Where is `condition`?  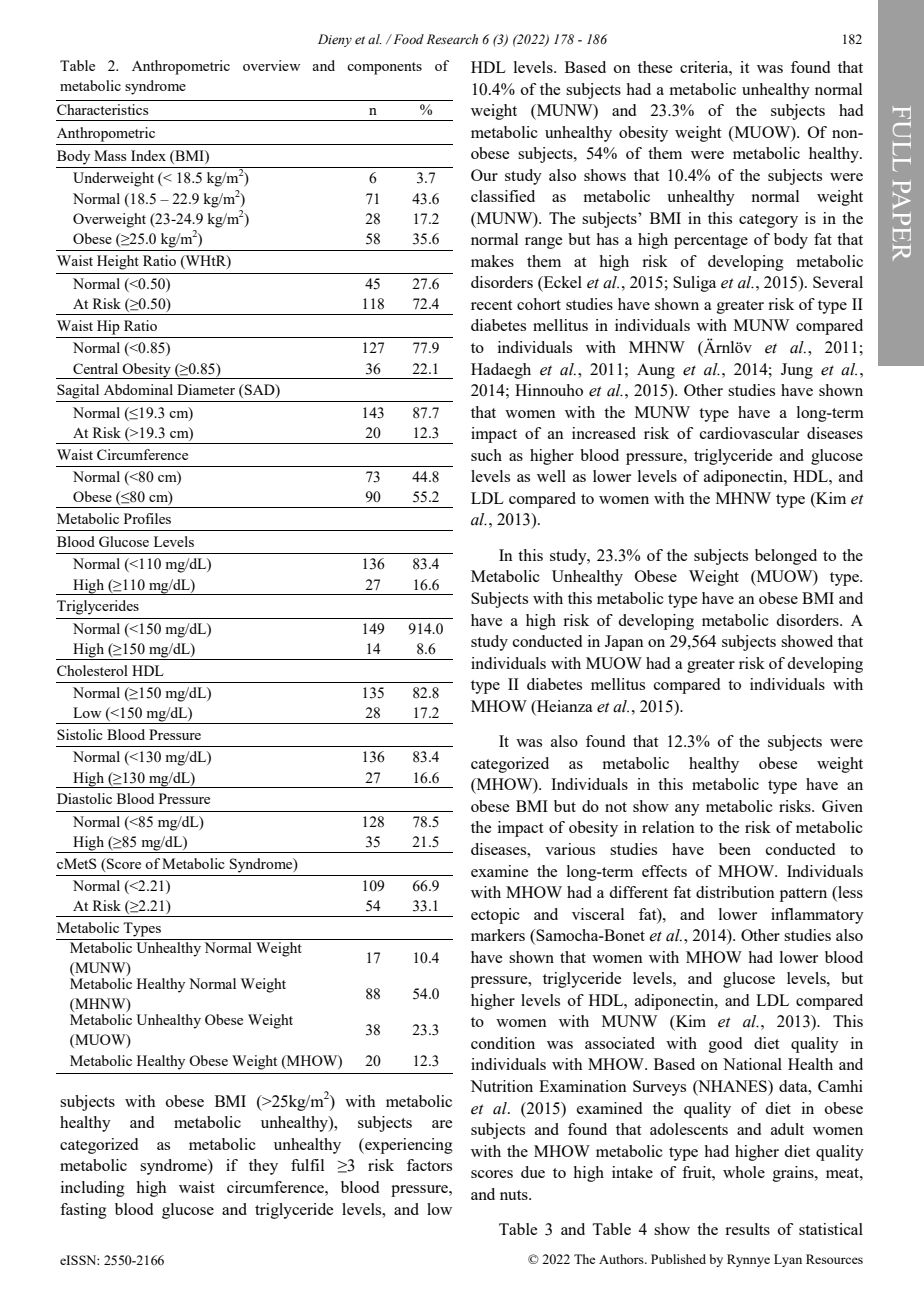 condition is located at coordinates (503, 1043).
